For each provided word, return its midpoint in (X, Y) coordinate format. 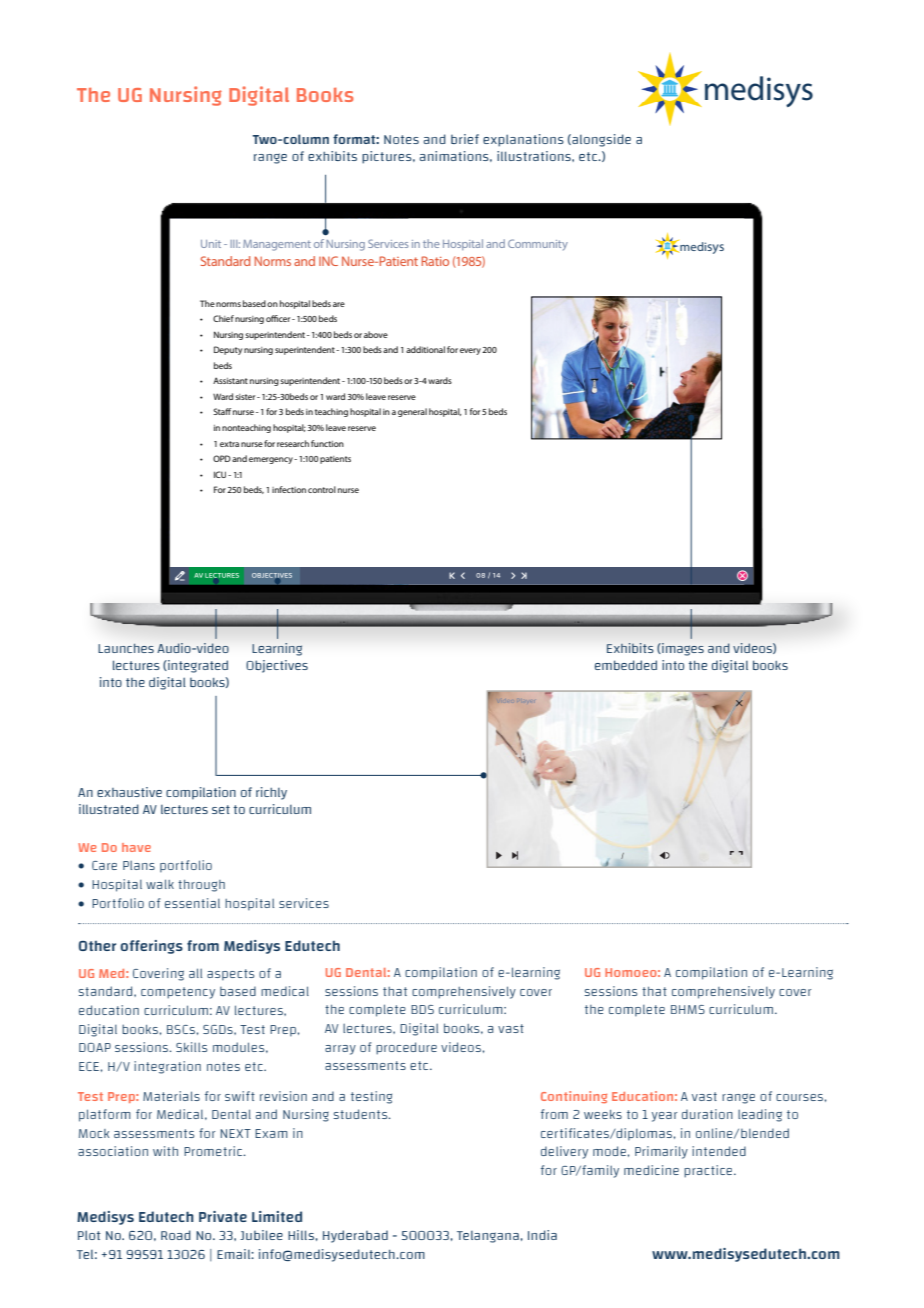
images (682, 649)
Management (277, 245)
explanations (523, 140)
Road (176, 1235)
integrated (197, 666)
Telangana (489, 1237)
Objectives (277, 666)
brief (465, 139)
